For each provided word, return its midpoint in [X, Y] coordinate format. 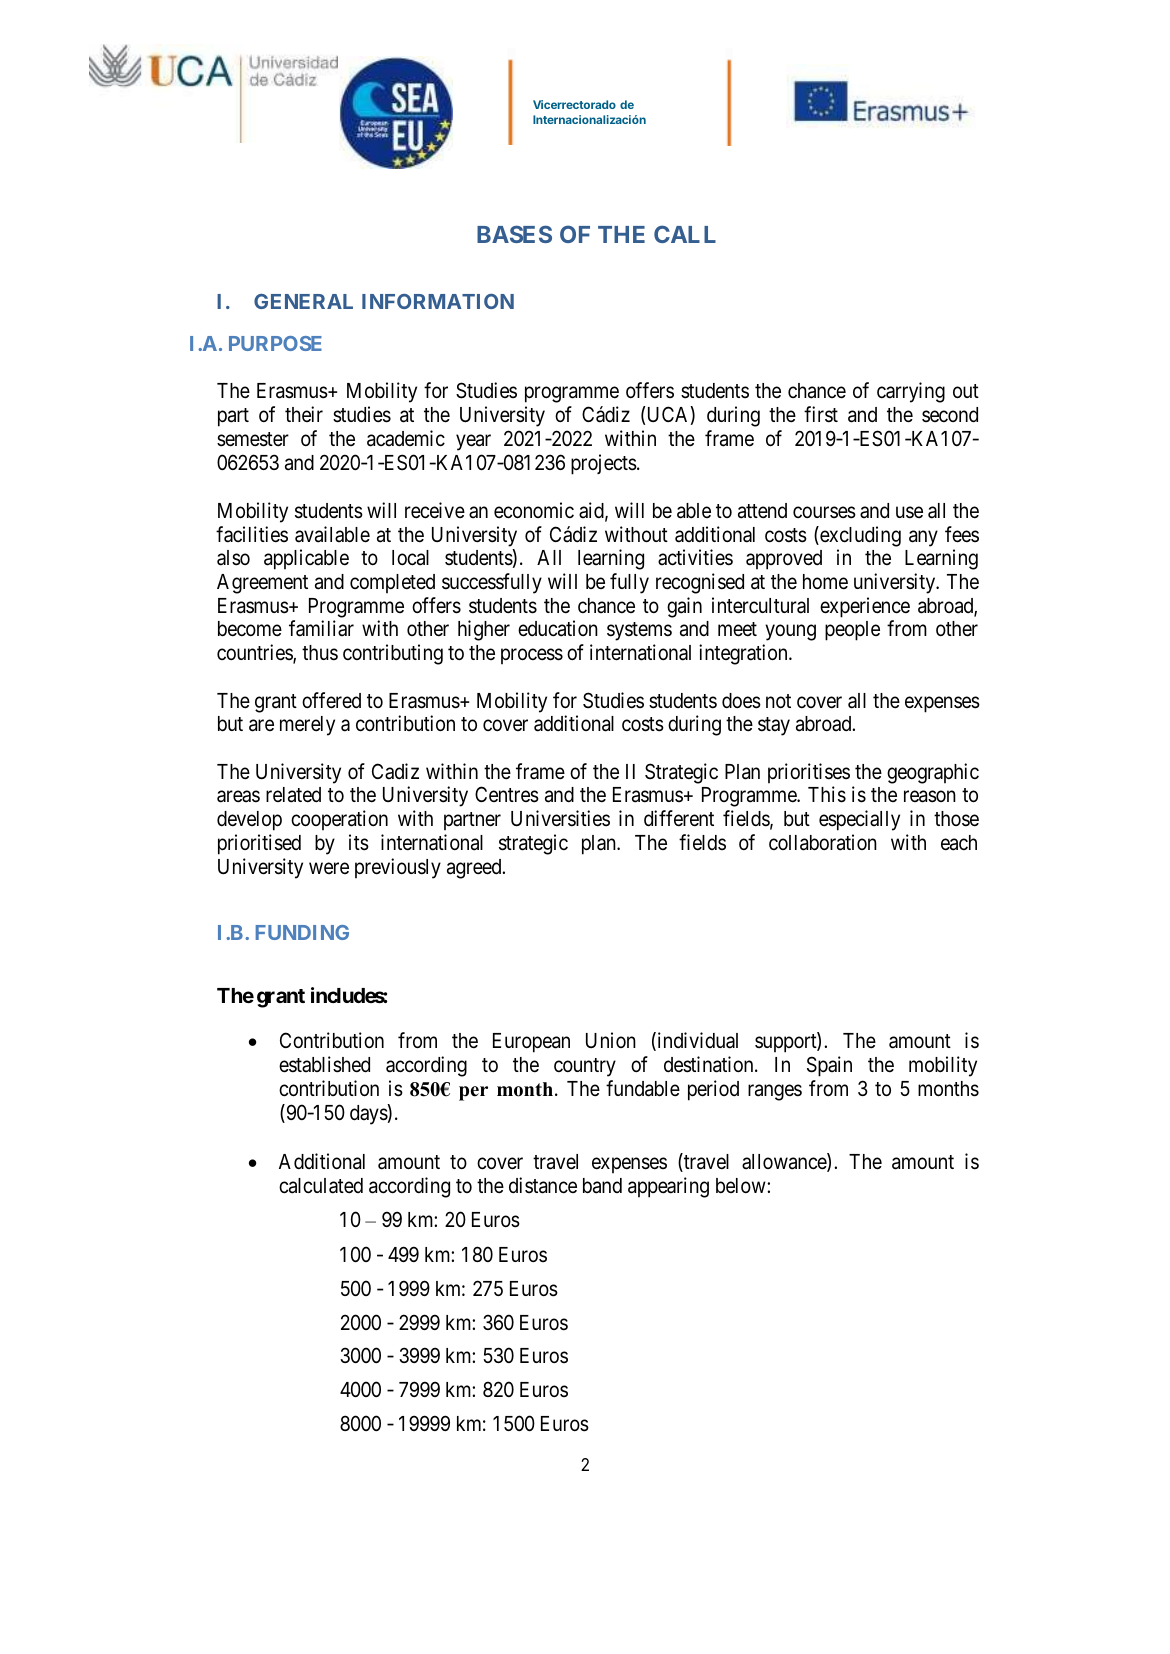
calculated [321, 1186]
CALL [685, 234]
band [602, 1186]
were [329, 868]
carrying [911, 392]
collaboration [823, 842]
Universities [560, 818]
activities [695, 557]
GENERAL [303, 301]
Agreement [262, 584]
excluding [859, 536]
